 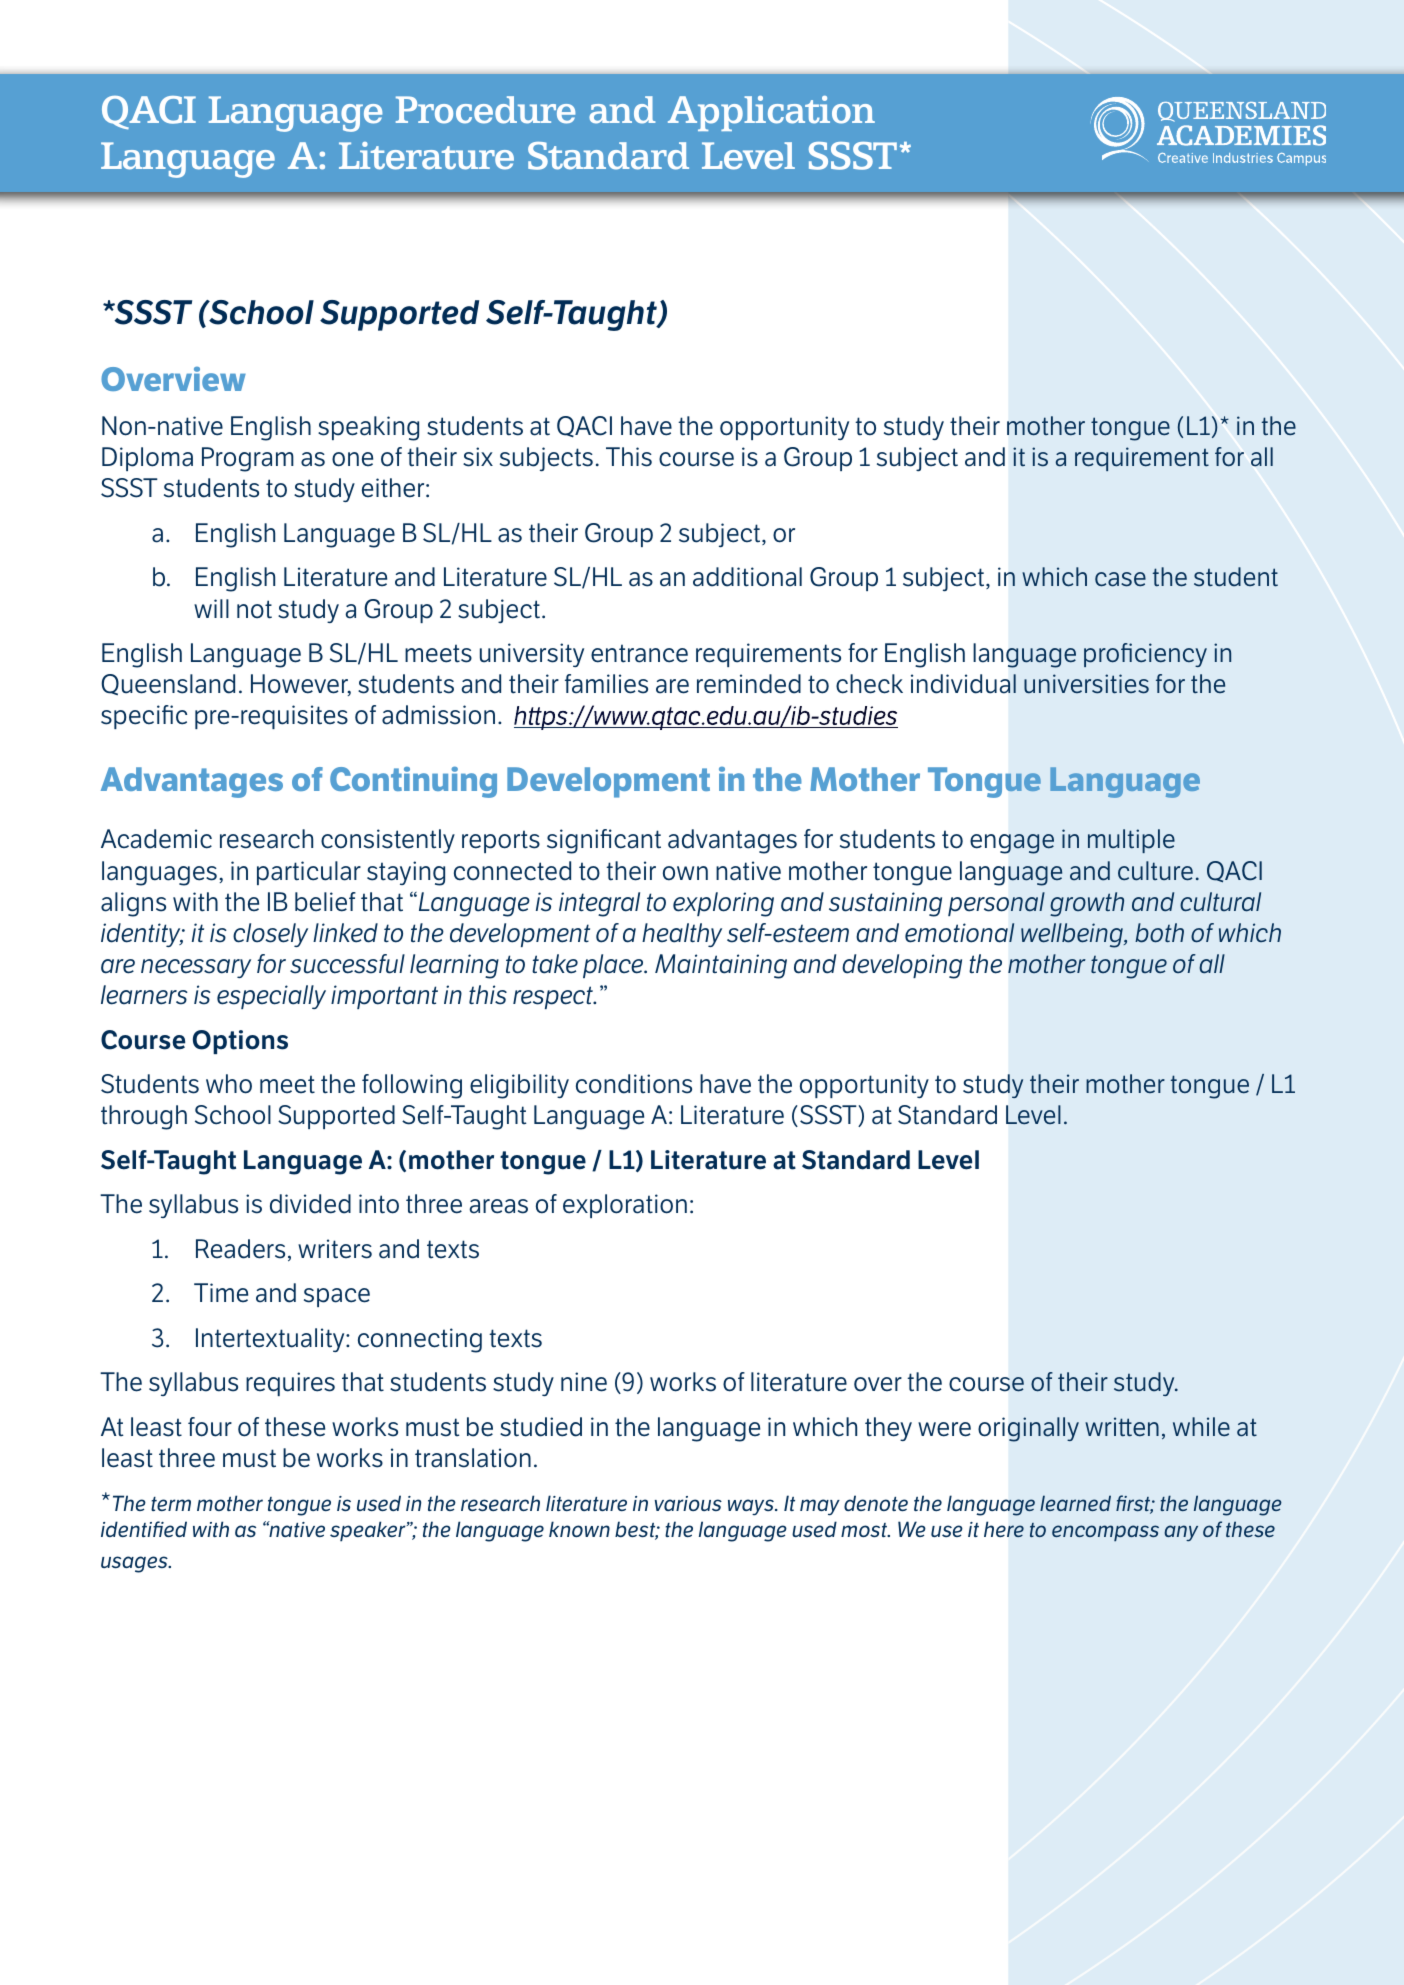 What do you see at coordinates (688, 1503) in the screenshot?
I see `various` at bounding box center [688, 1503].
